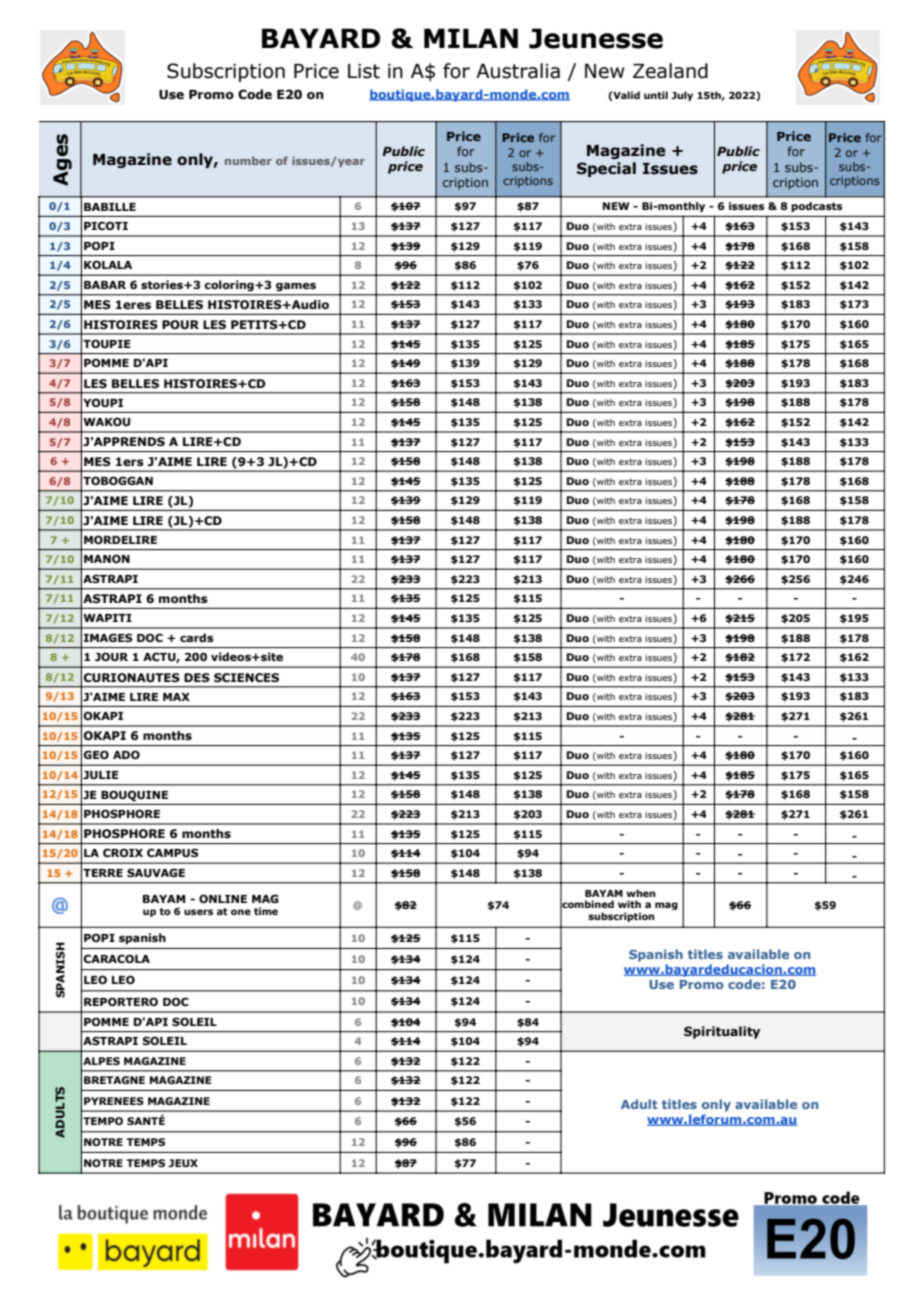  I want to click on Zealand, so click(670, 71).
